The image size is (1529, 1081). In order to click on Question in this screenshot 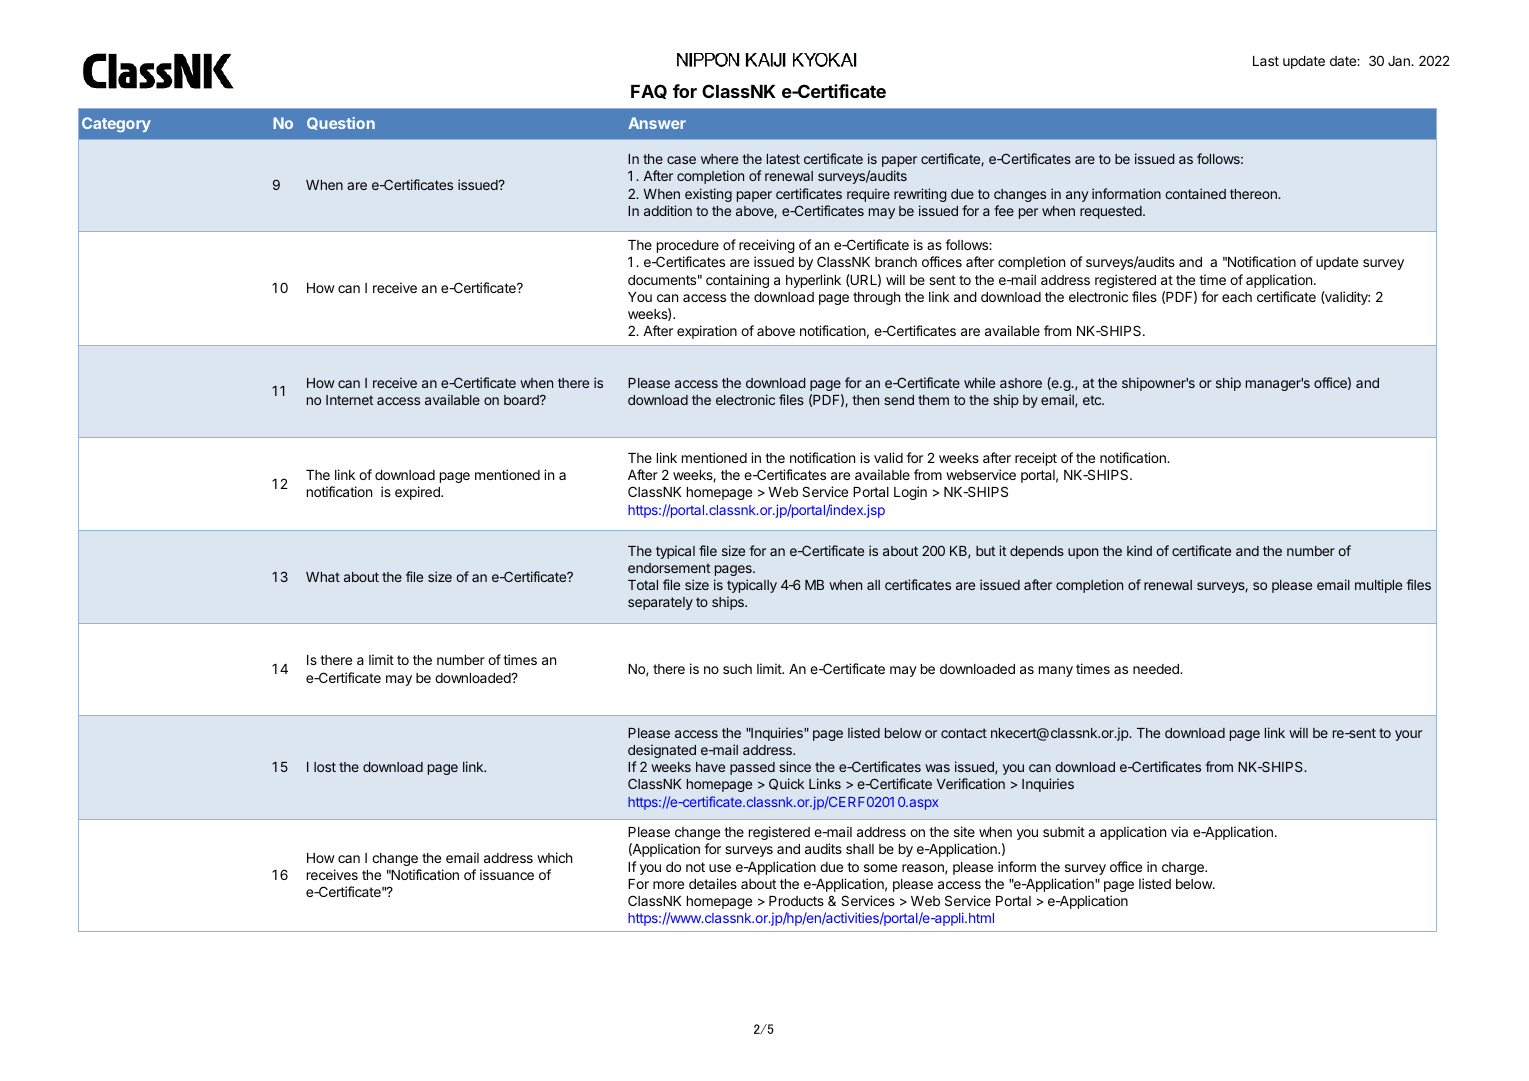, I will do `click(341, 123)`.
